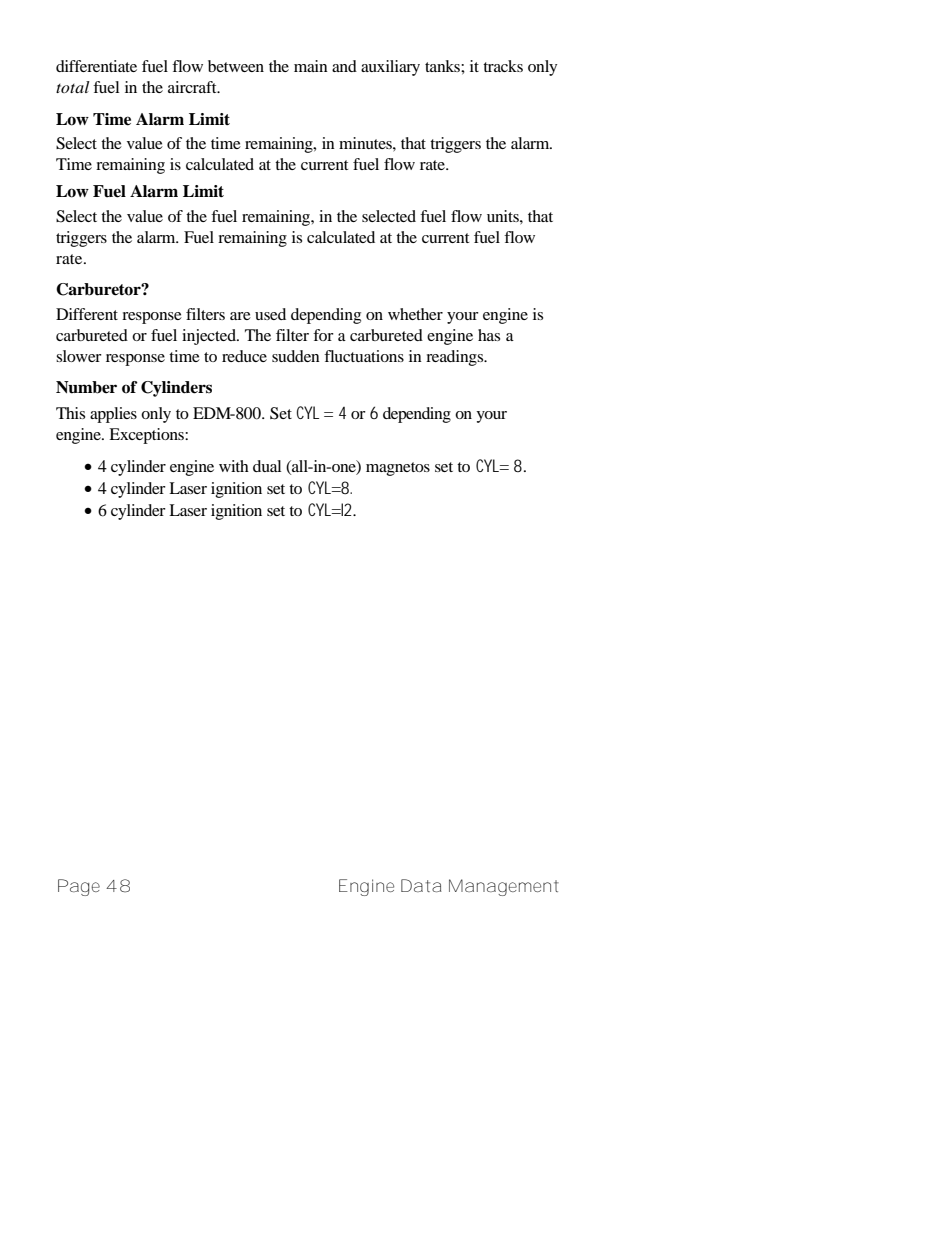  I want to click on total, so click(73, 87).
